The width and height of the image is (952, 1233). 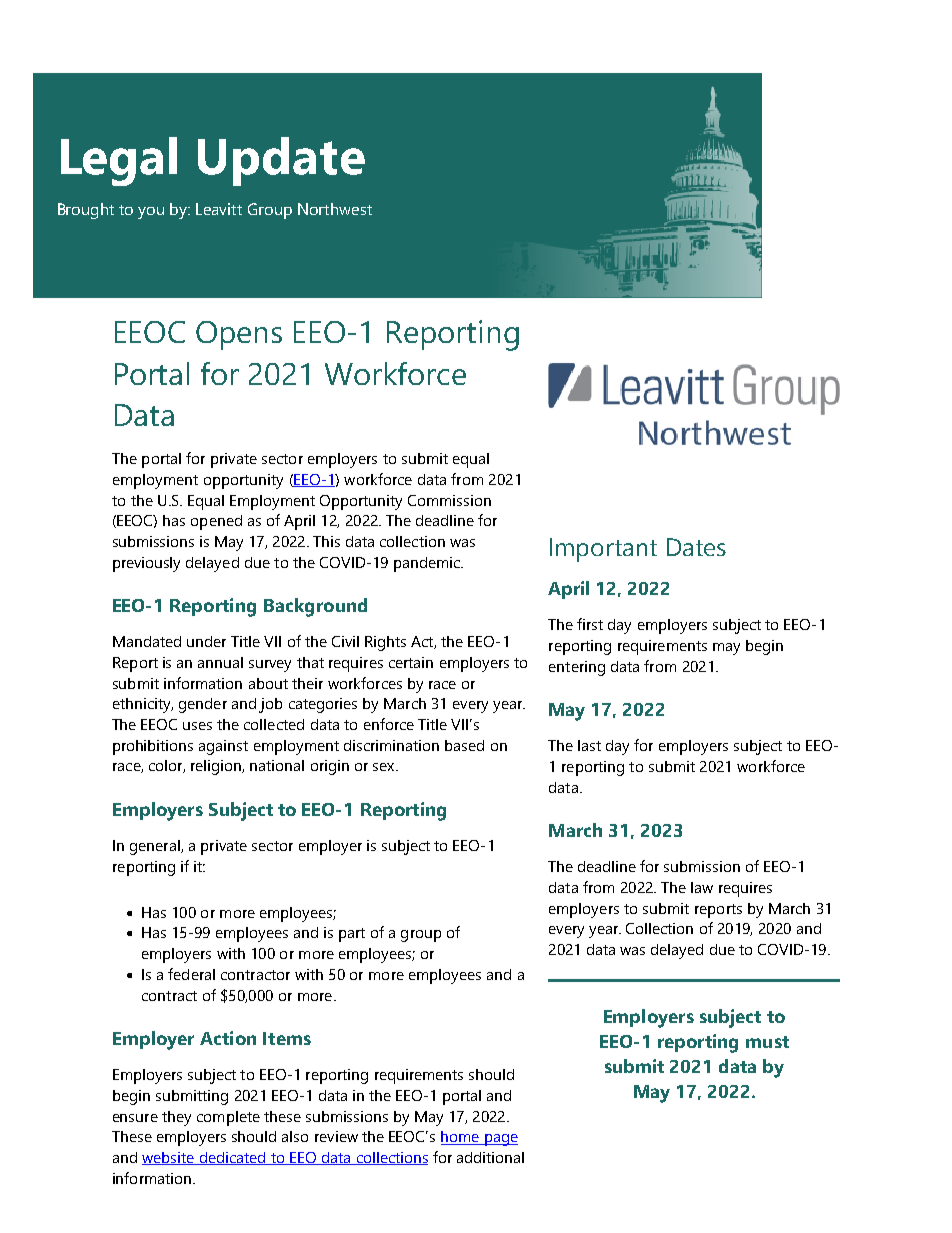 What do you see at coordinates (702, 887) in the image?
I see `law` at bounding box center [702, 887].
